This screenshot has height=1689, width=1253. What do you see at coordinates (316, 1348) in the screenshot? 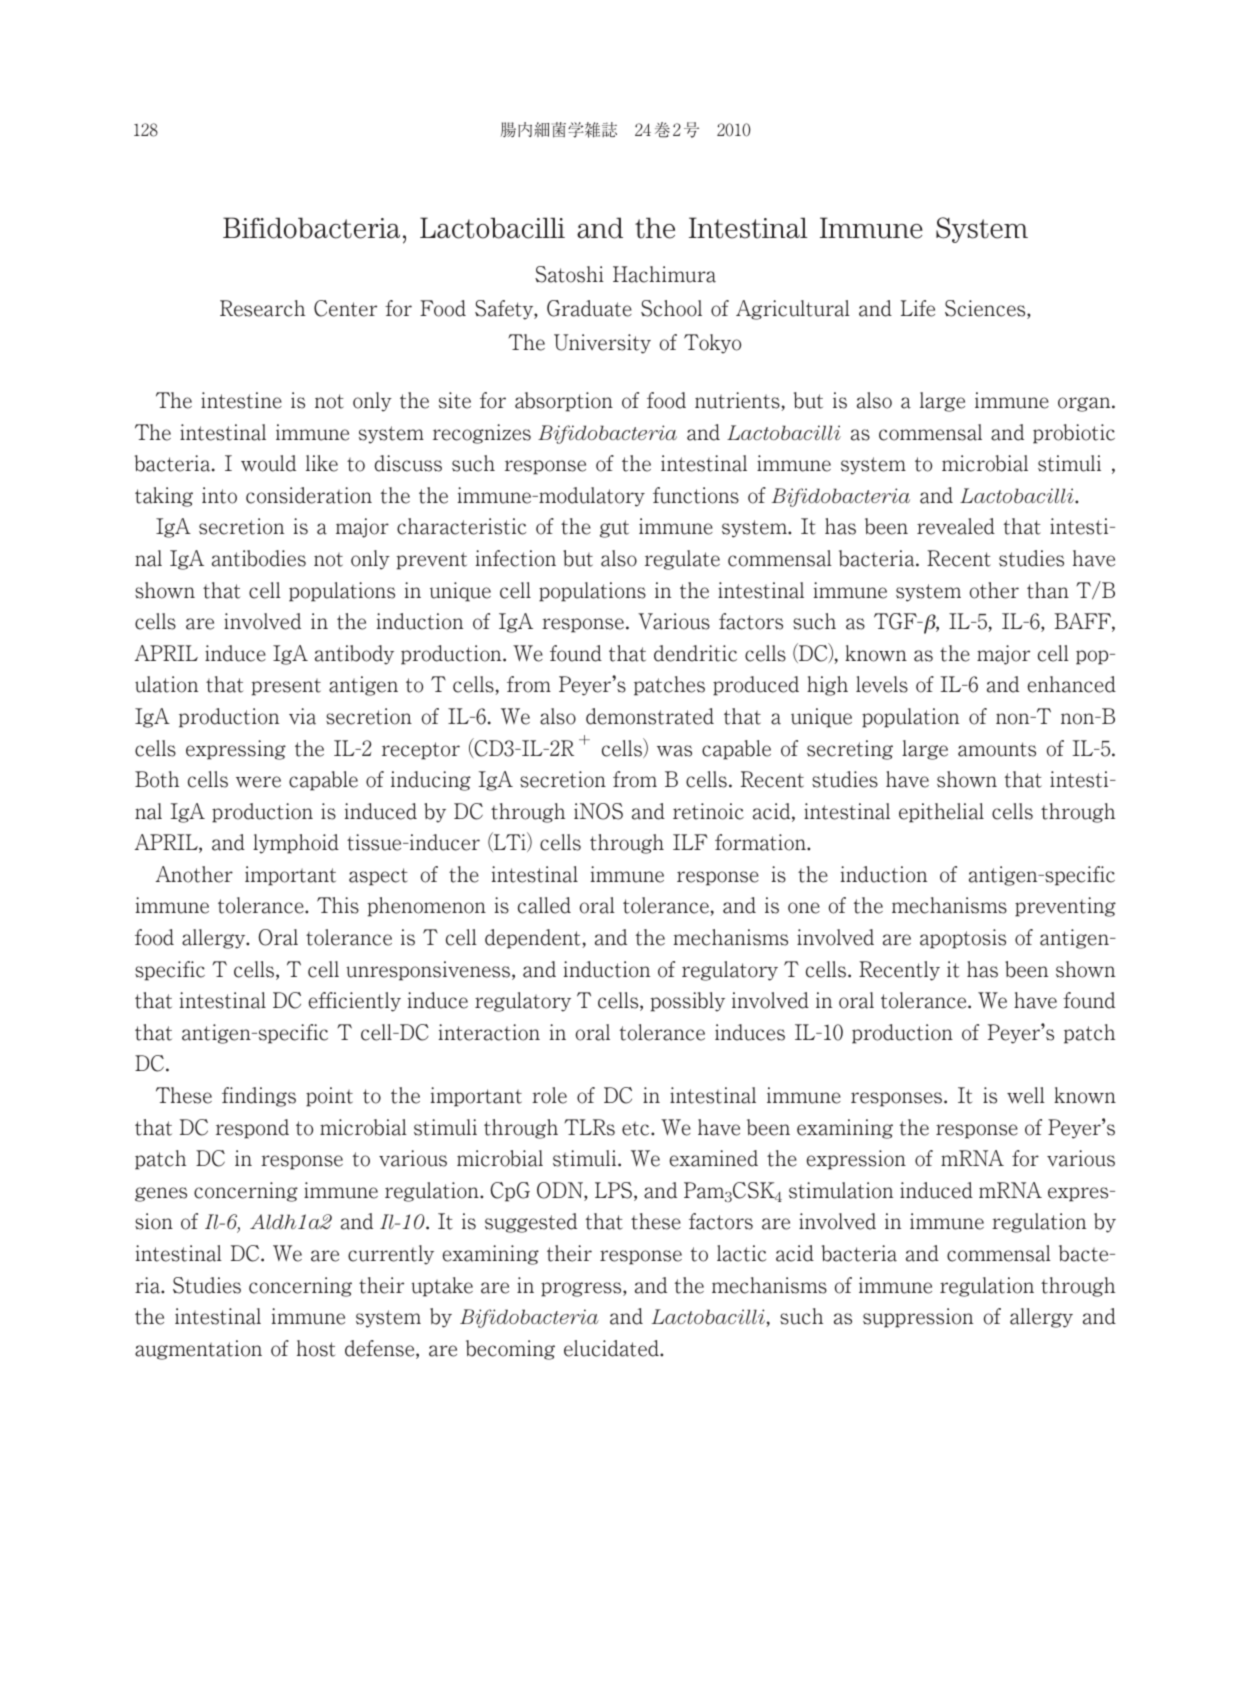
I see `host` at bounding box center [316, 1348].
